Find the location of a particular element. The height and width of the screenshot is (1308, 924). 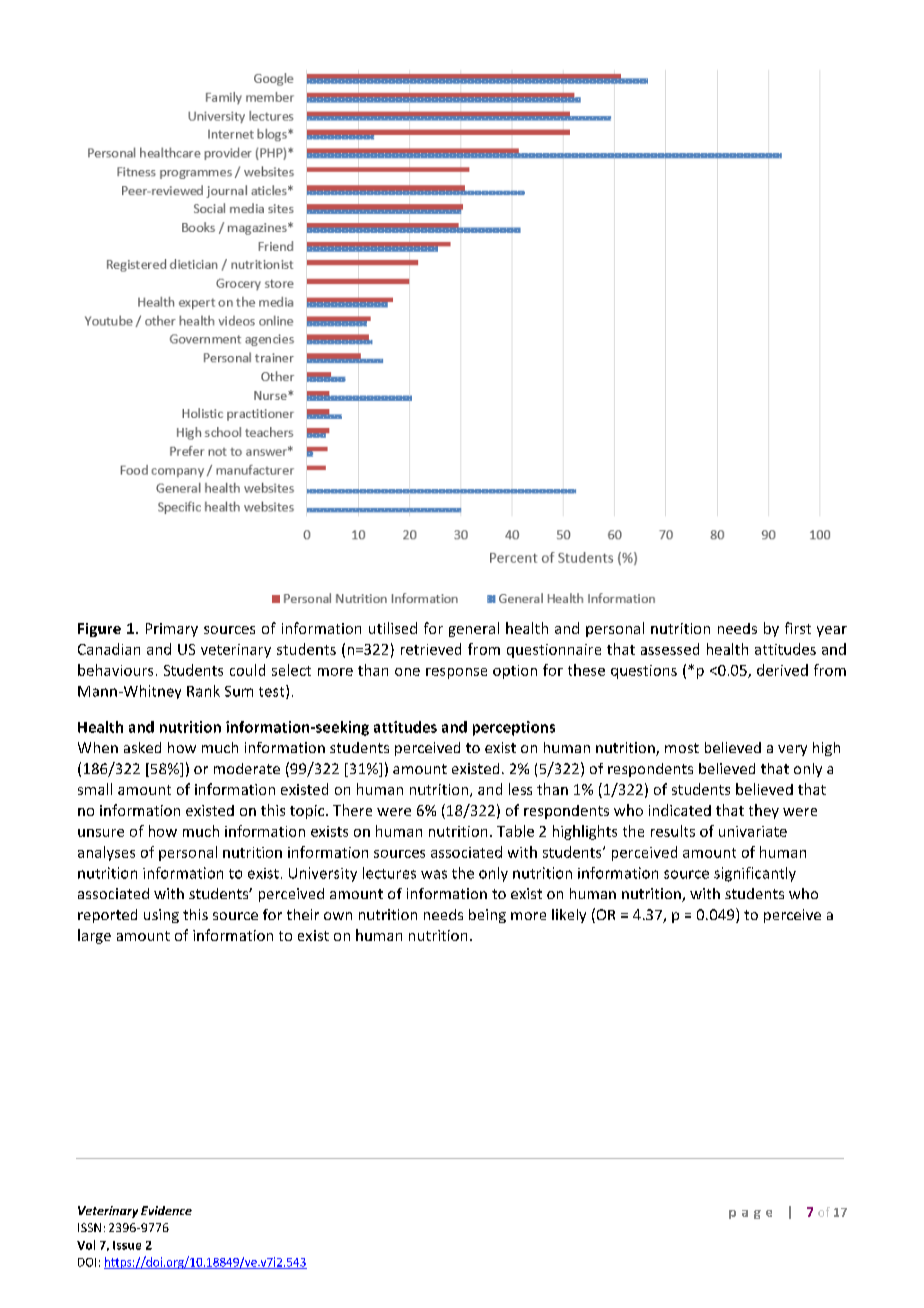

being is located at coordinates (487, 916).
